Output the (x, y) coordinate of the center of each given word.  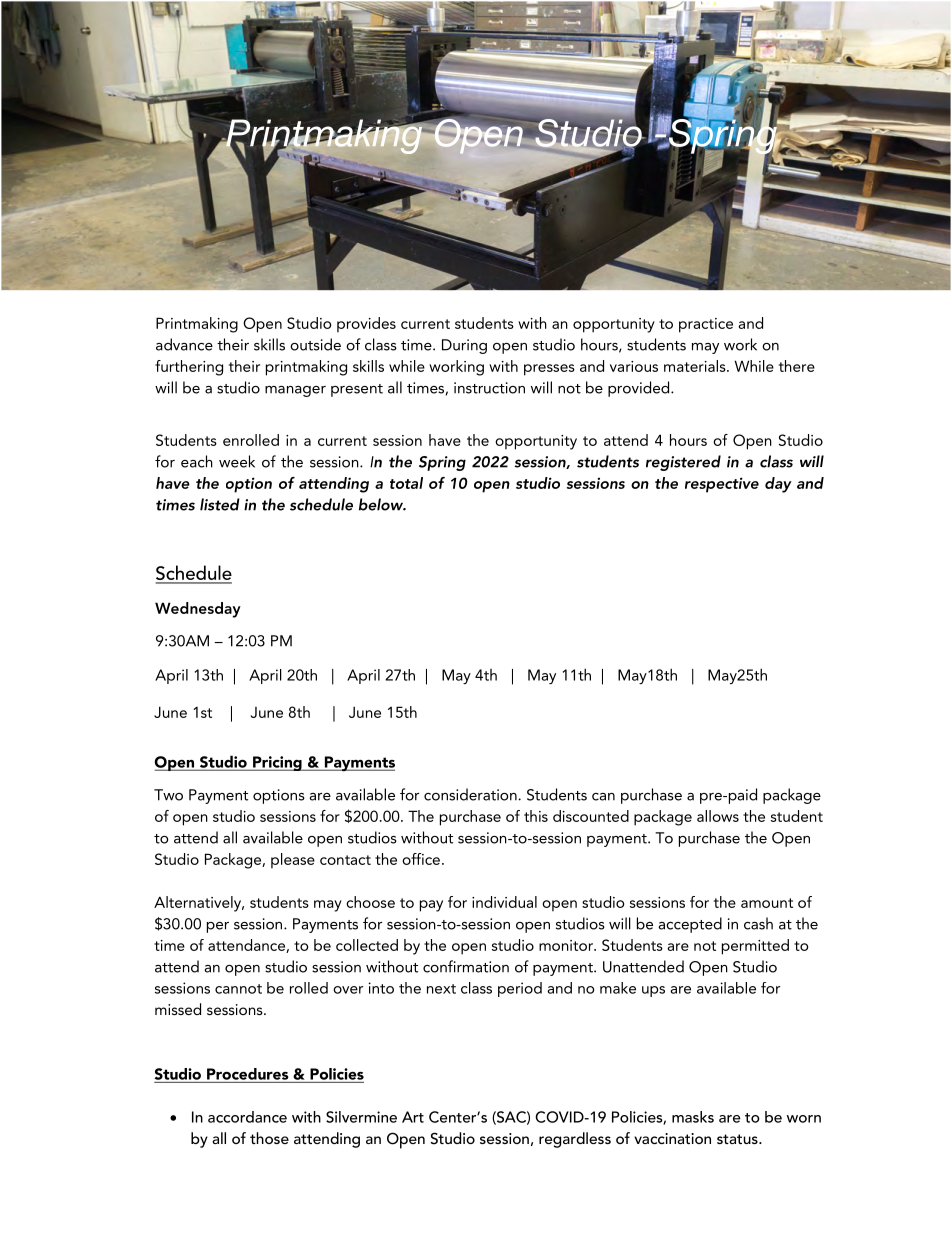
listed (220, 504)
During (464, 346)
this (536, 816)
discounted (591, 816)
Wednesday (198, 610)
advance (184, 344)
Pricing (277, 763)
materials (696, 366)
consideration (471, 794)
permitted (755, 947)
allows (718, 816)
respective (722, 485)
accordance (247, 1117)
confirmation (466, 966)
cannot (238, 989)
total (406, 483)
